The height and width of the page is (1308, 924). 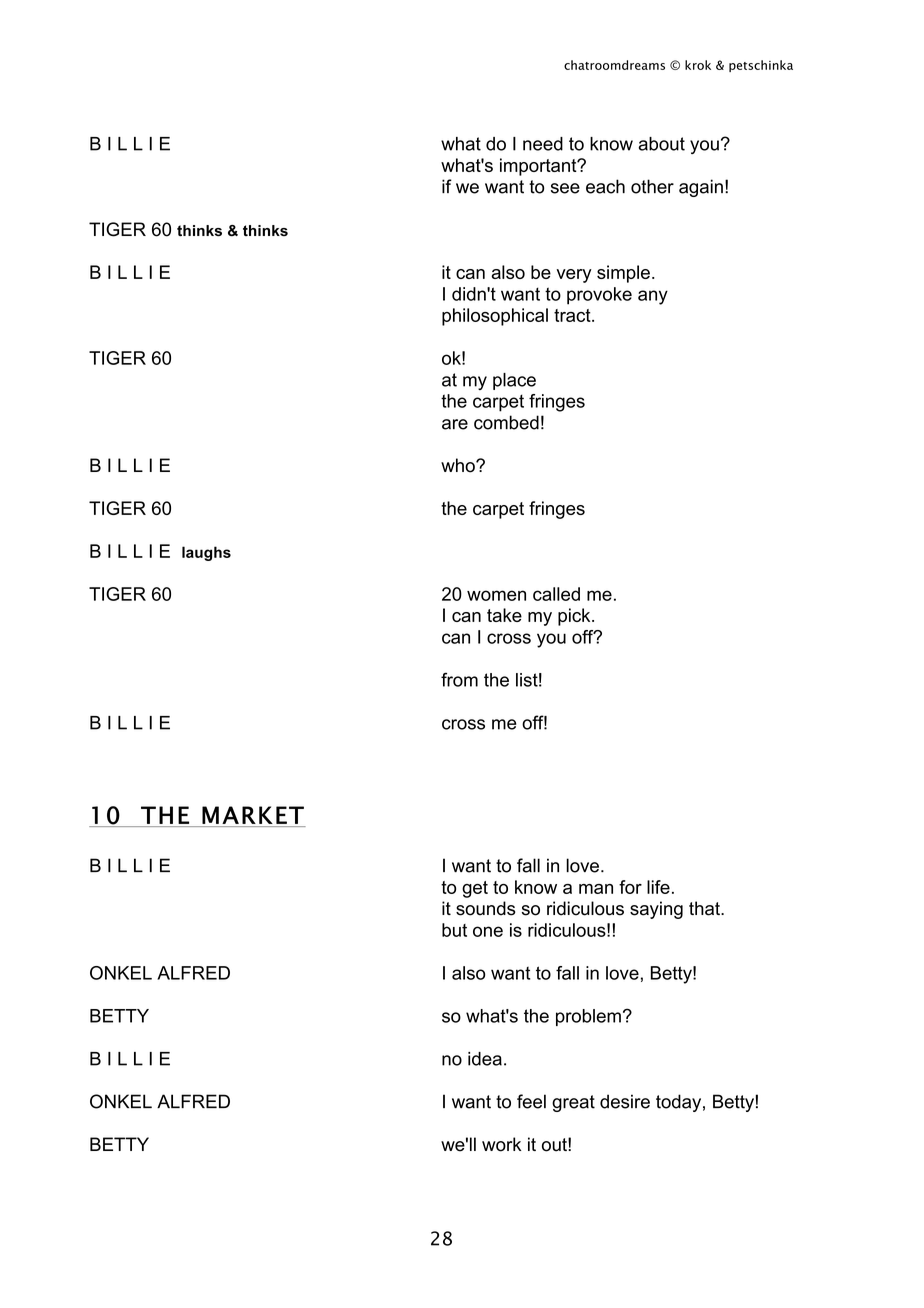 What do you see at coordinates (459, 679) in the page?
I see `from` at bounding box center [459, 679].
